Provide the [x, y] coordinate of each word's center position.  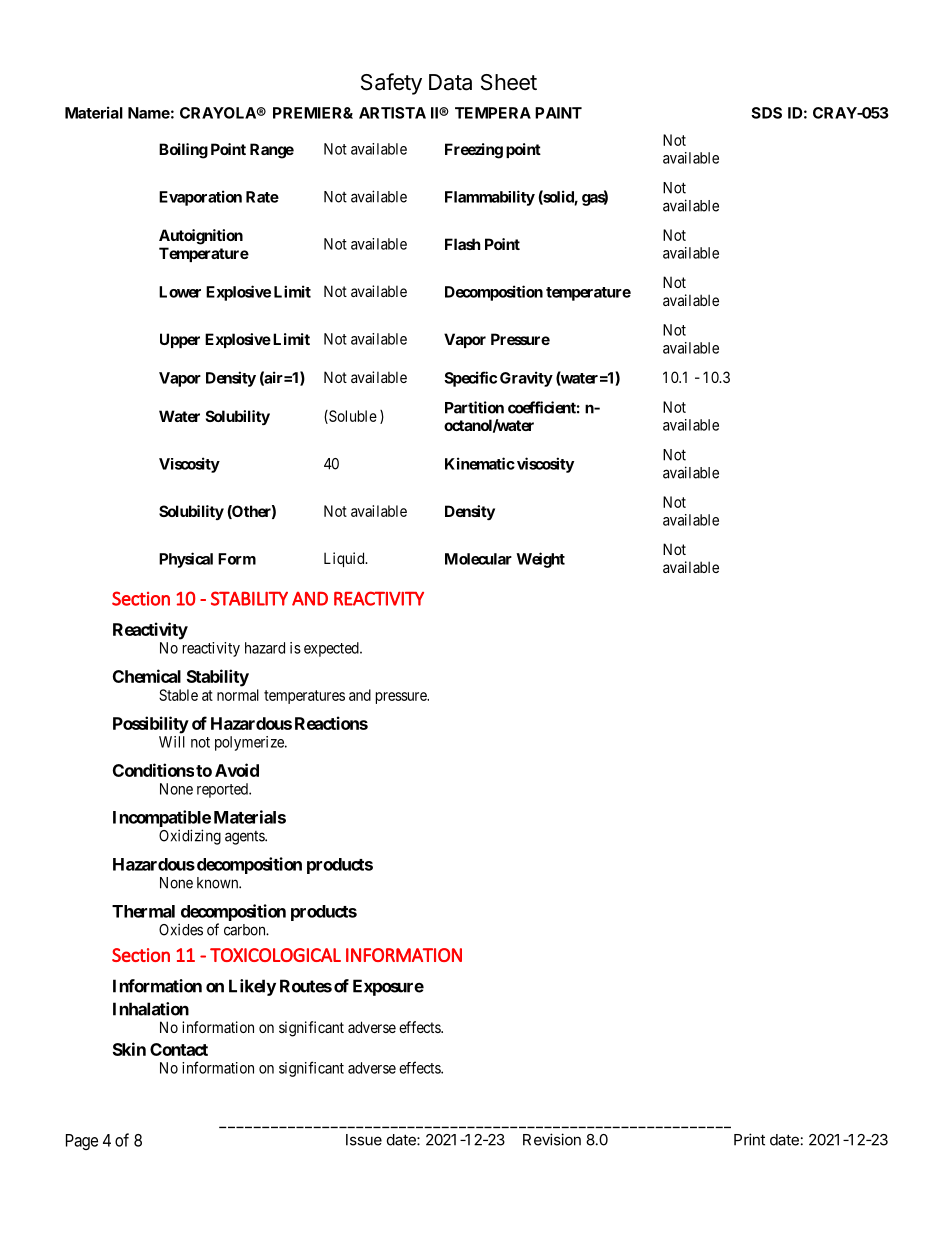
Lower [180, 292]
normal [238, 695]
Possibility [151, 725]
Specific [470, 379]
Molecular [478, 559]
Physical [186, 560]
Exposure [388, 987]
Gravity [526, 379]
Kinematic [480, 463]
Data [450, 82]
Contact [179, 1049]
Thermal [143, 911]
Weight [540, 560]
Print [749, 1139]
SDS [766, 113]
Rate [262, 197]
